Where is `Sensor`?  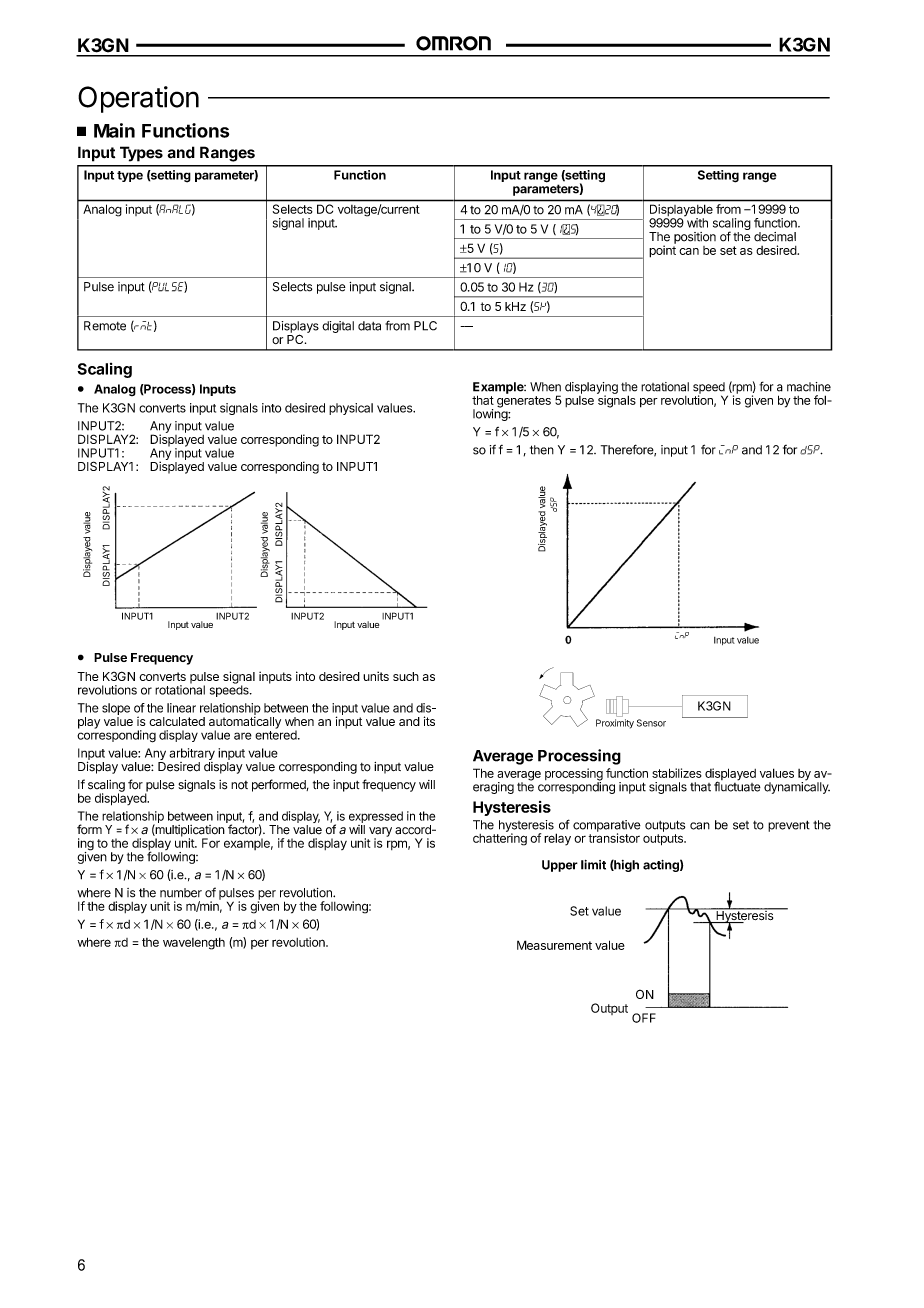
Sensor is located at coordinates (651, 723).
